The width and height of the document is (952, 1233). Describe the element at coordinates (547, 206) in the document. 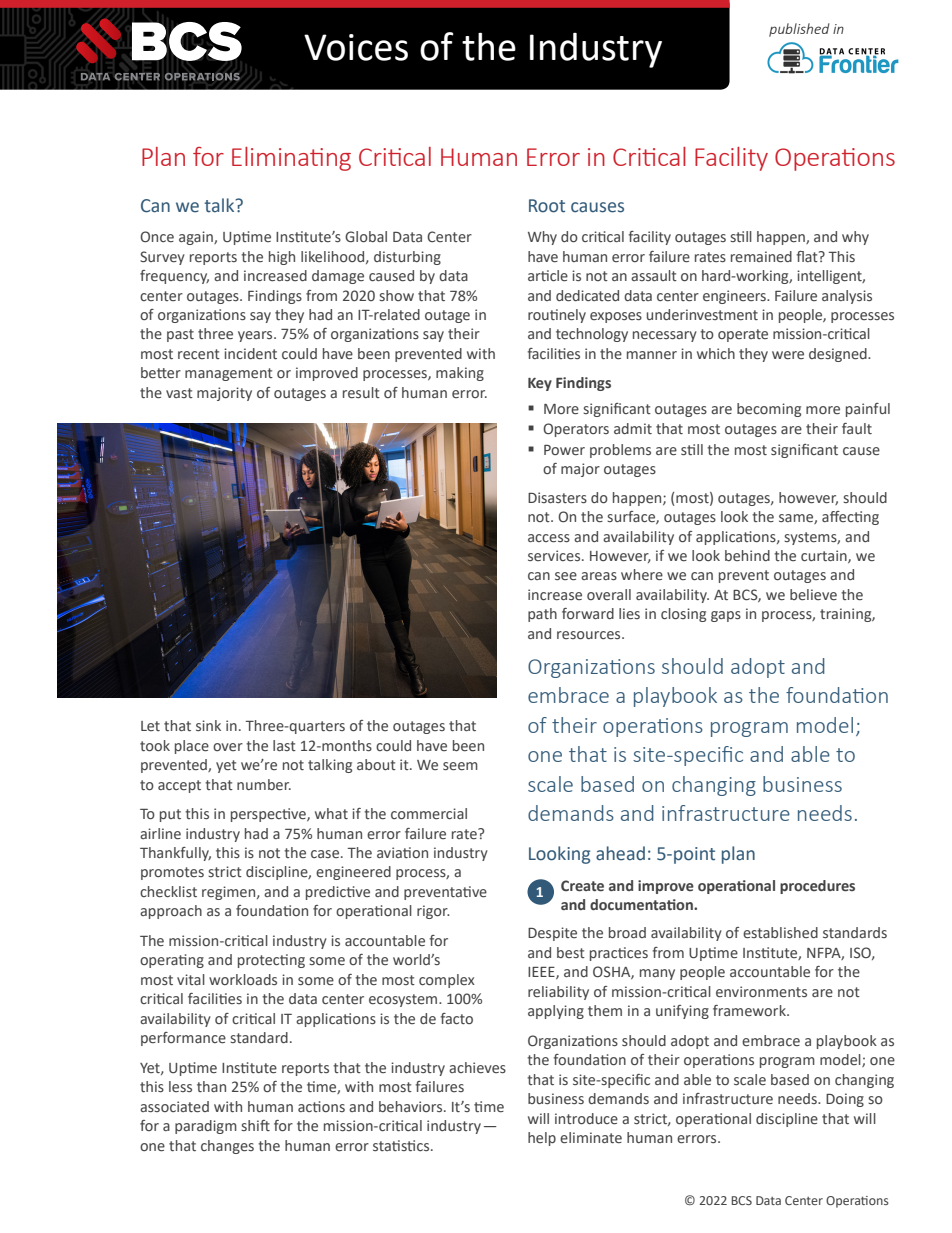

I see `Root` at that location.
